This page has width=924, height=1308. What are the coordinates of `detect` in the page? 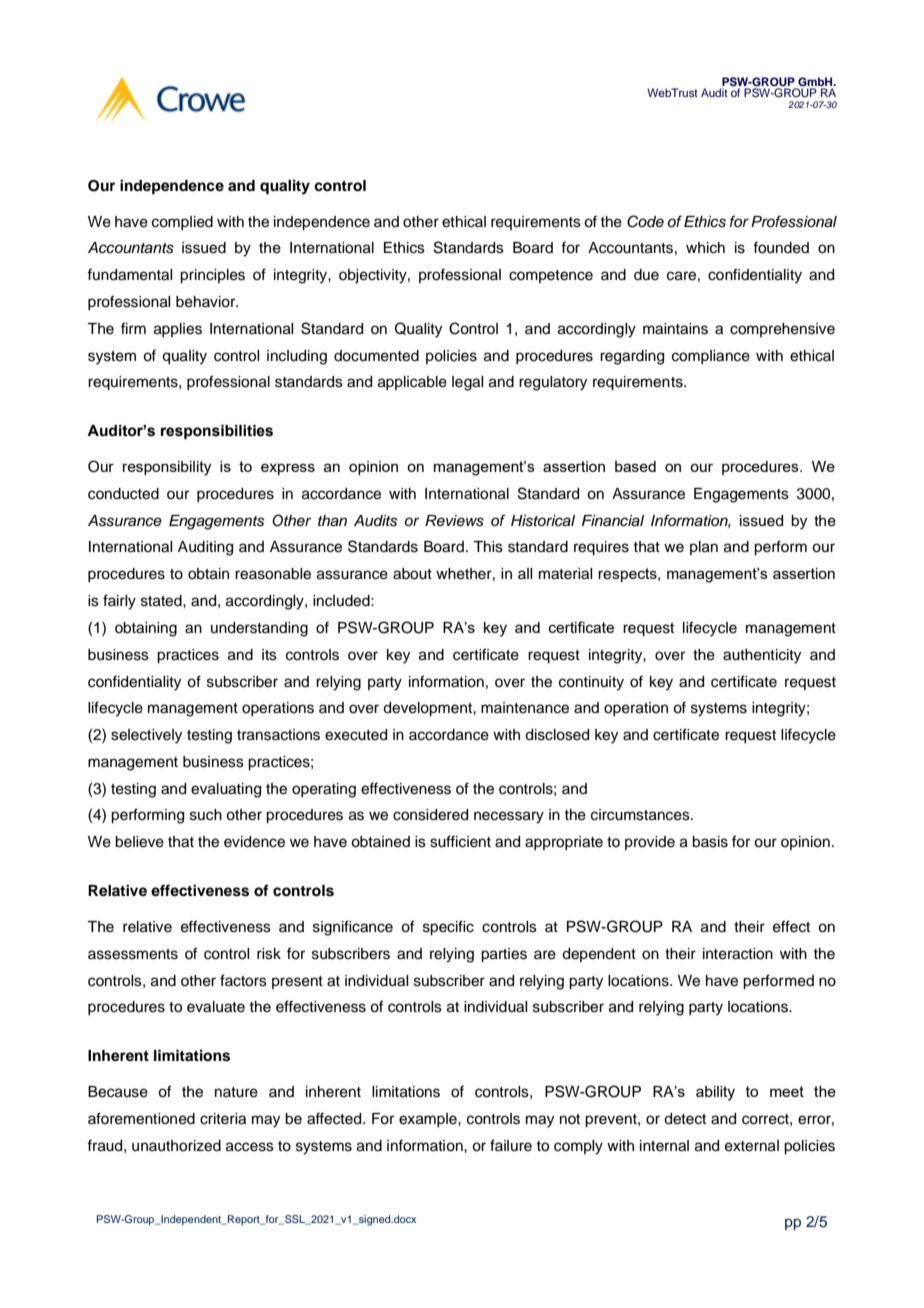 It's located at (685, 1119).
